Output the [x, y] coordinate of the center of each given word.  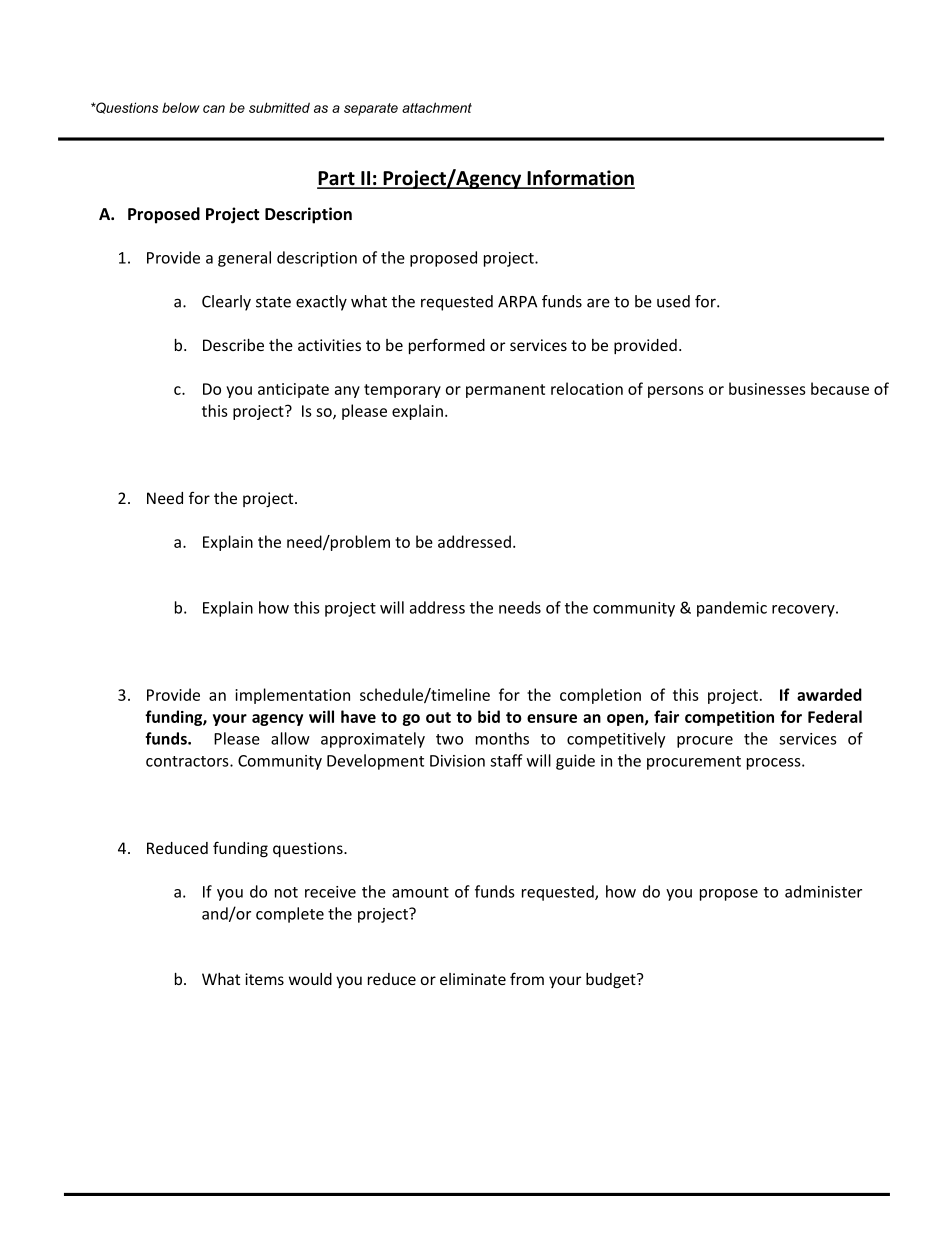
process [775, 764]
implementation [292, 696]
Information [580, 179]
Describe [233, 345]
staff [506, 760]
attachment [437, 107]
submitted [279, 107]
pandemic [732, 609]
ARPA [517, 302]
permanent [505, 391]
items [264, 979]
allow [290, 738]
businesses [767, 388]
